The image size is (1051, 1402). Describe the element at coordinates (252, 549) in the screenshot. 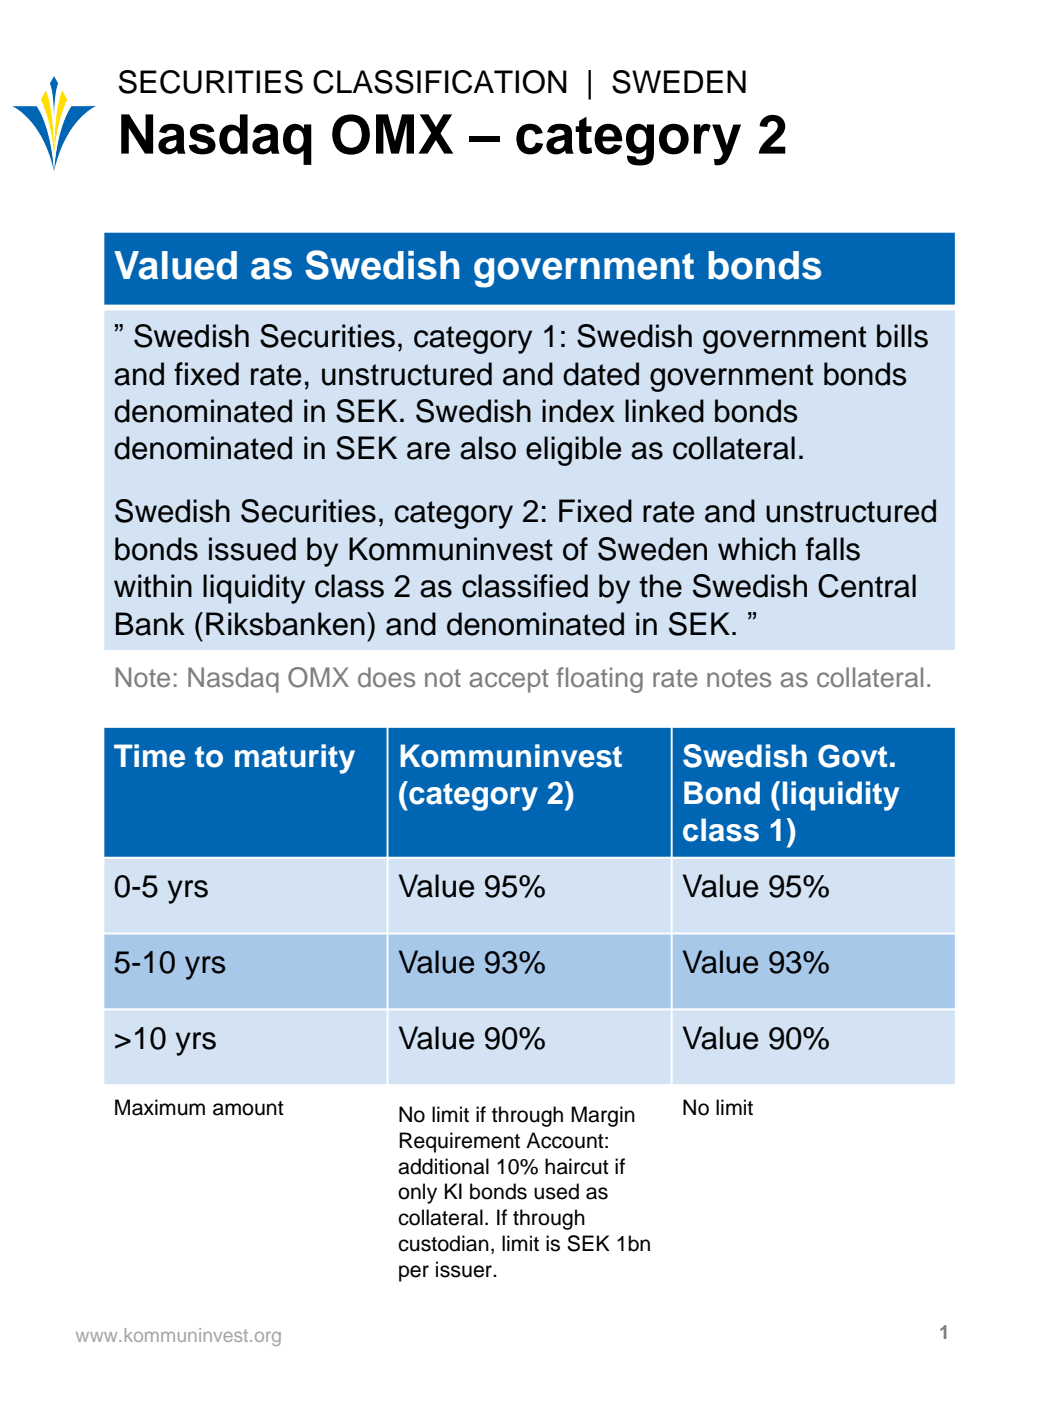

I see `issued` at that location.
